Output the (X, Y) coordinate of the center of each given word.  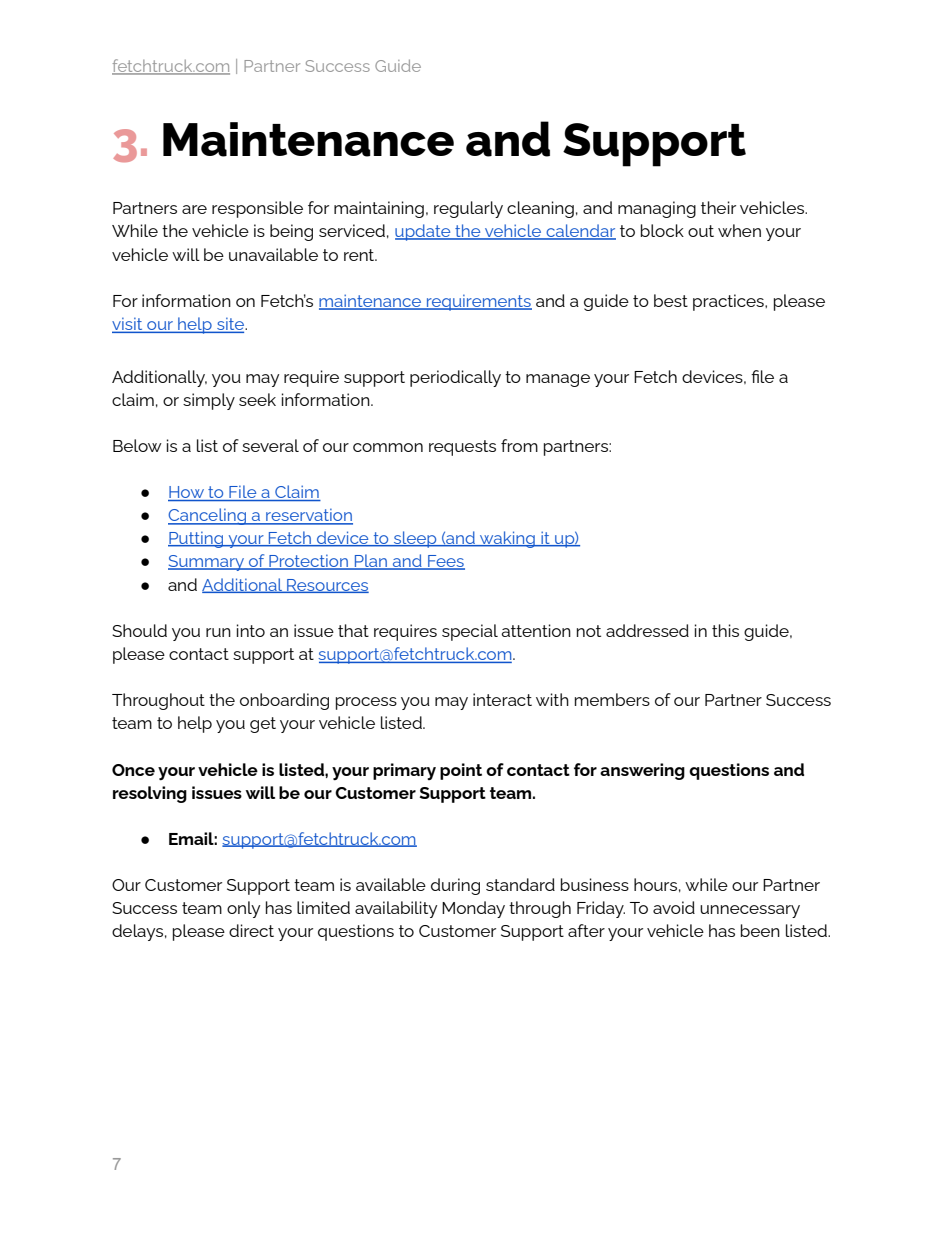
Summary (207, 563)
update (424, 232)
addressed (647, 630)
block (662, 230)
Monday (473, 909)
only (243, 909)
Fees (445, 562)
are (194, 209)
